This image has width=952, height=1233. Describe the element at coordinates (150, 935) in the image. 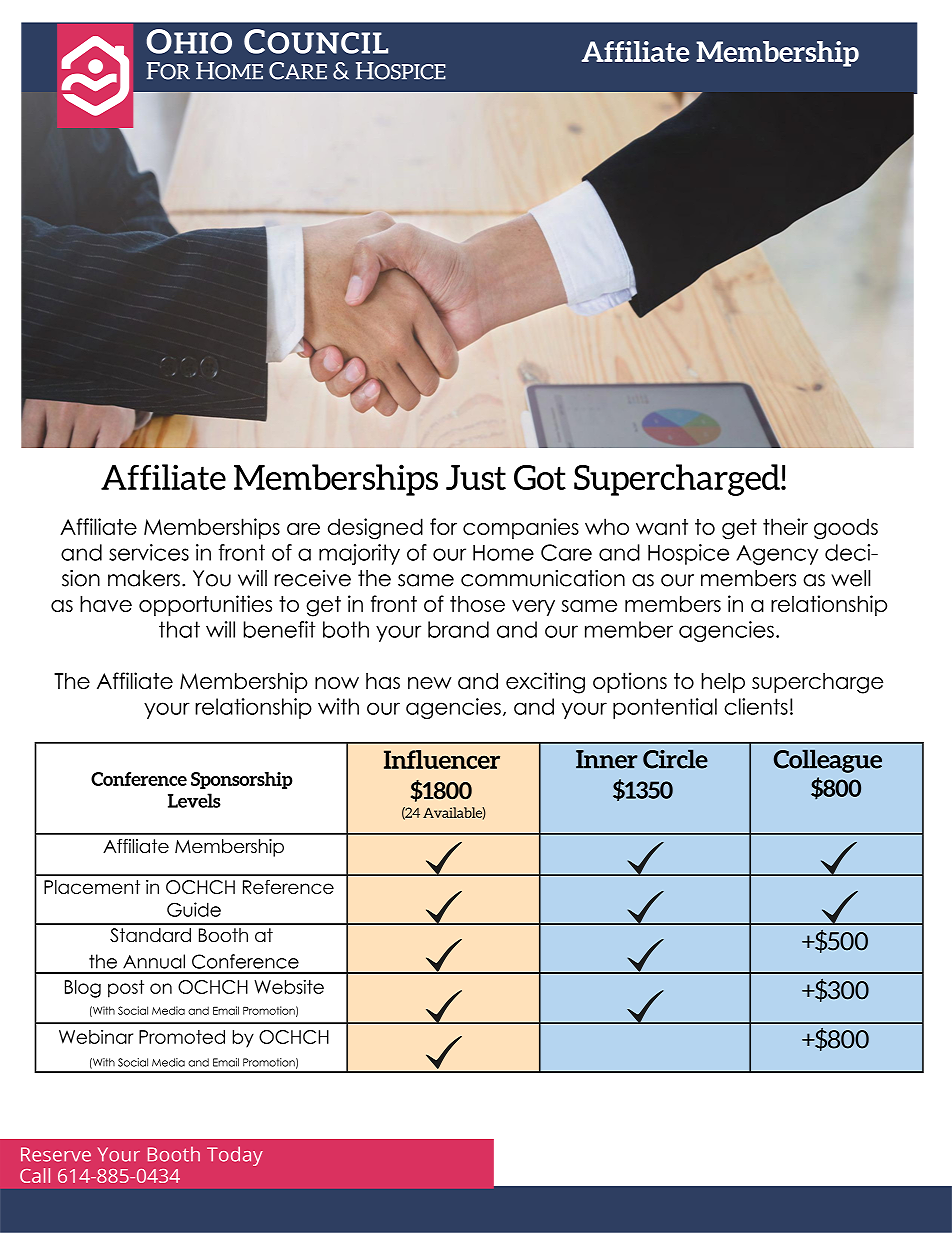

I see `Standard` at that location.
